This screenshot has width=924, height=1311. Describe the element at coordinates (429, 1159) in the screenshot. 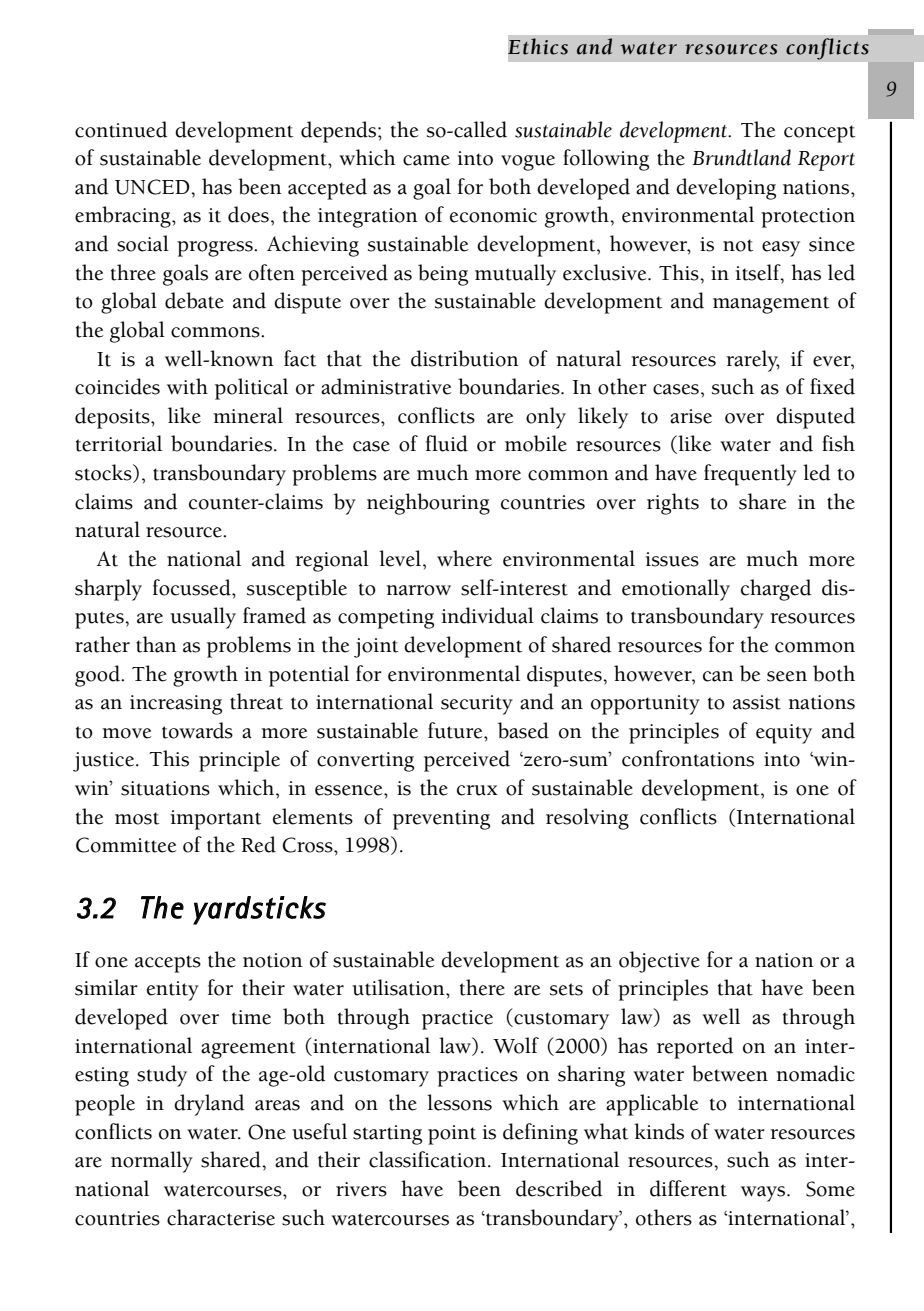

I see `classification` at that location.
